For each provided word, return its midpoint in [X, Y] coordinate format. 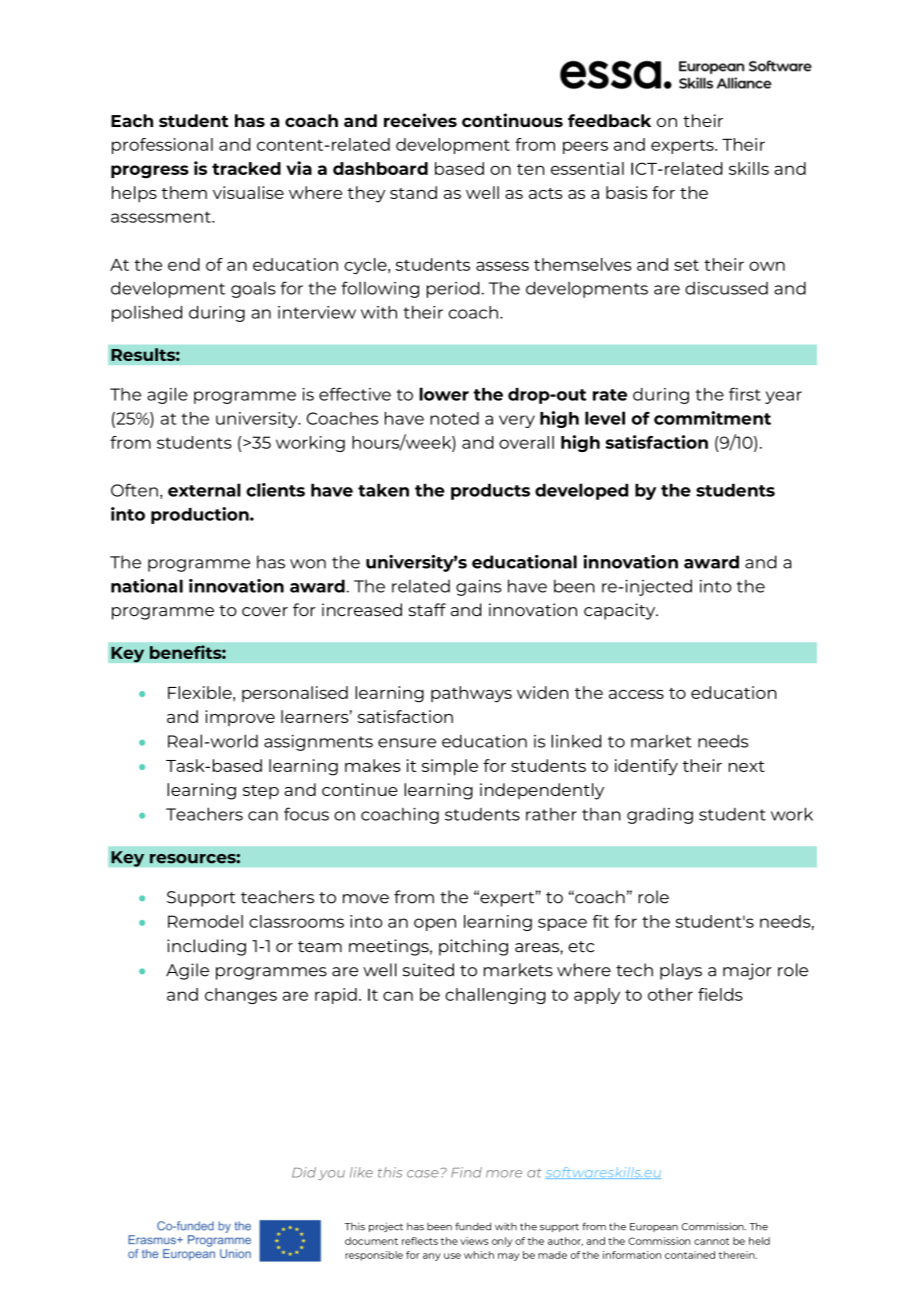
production [201, 515]
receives [420, 120]
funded [473, 1226]
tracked [246, 168]
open [435, 924]
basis [626, 192]
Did [304, 1172]
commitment [712, 418]
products [490, 491]
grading [660, 816]
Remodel [205, 921]
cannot [711, 1241]
